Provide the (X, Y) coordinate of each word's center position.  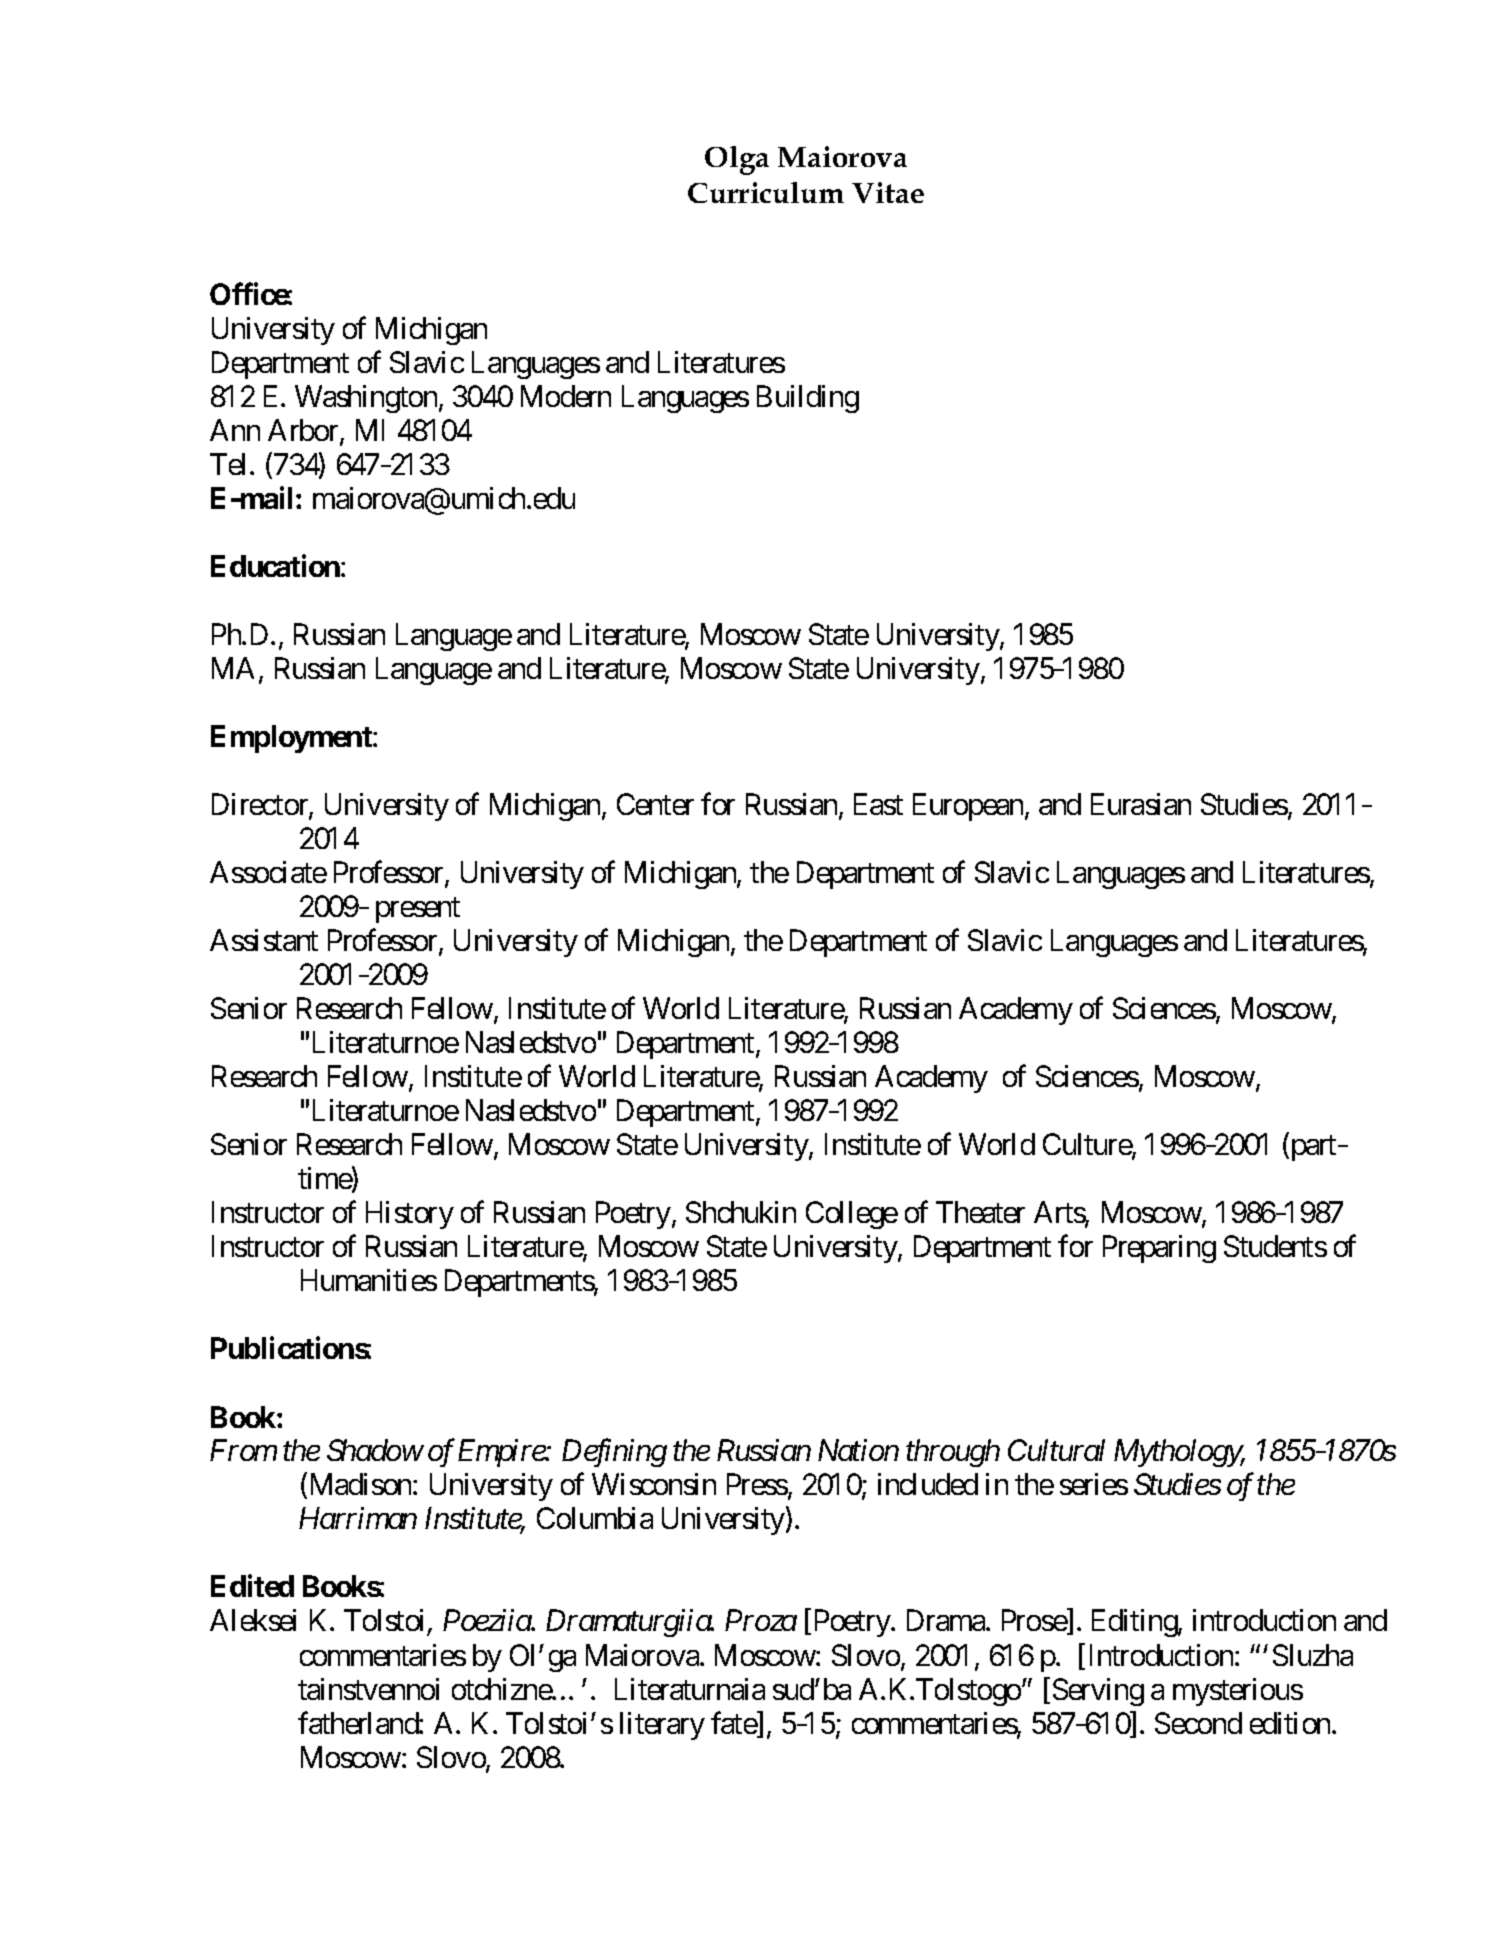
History (410, 1215)
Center (655, 804)
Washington (366, 399)
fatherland (359, 1722)
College (852, 1215)
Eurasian (1141, 804)
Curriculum (766, 192)
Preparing (1159, 1249)
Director (261, 805)
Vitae (888, 192)
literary (662, 1726)
